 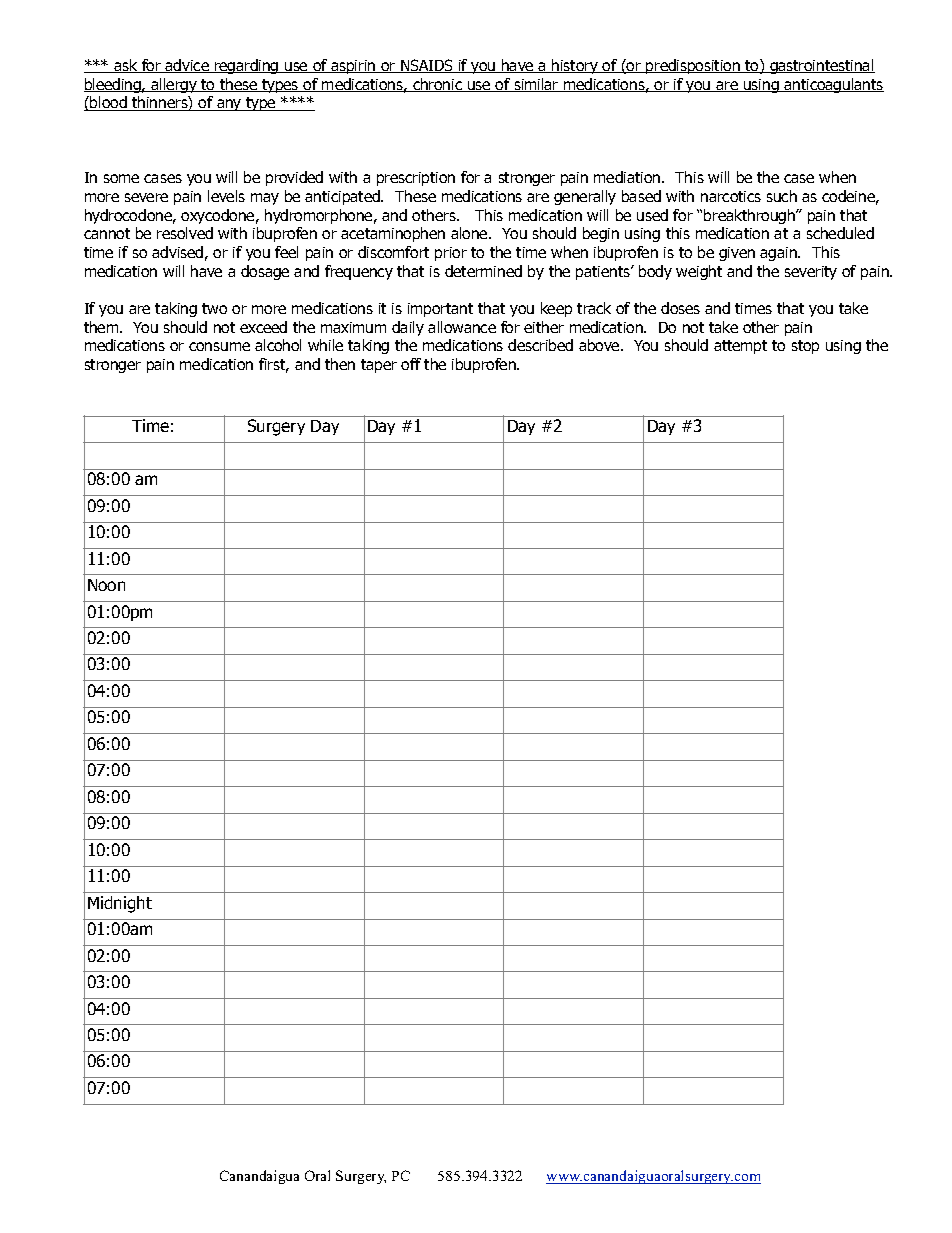 I want to click on attempt, so click(x=740, y=347).
